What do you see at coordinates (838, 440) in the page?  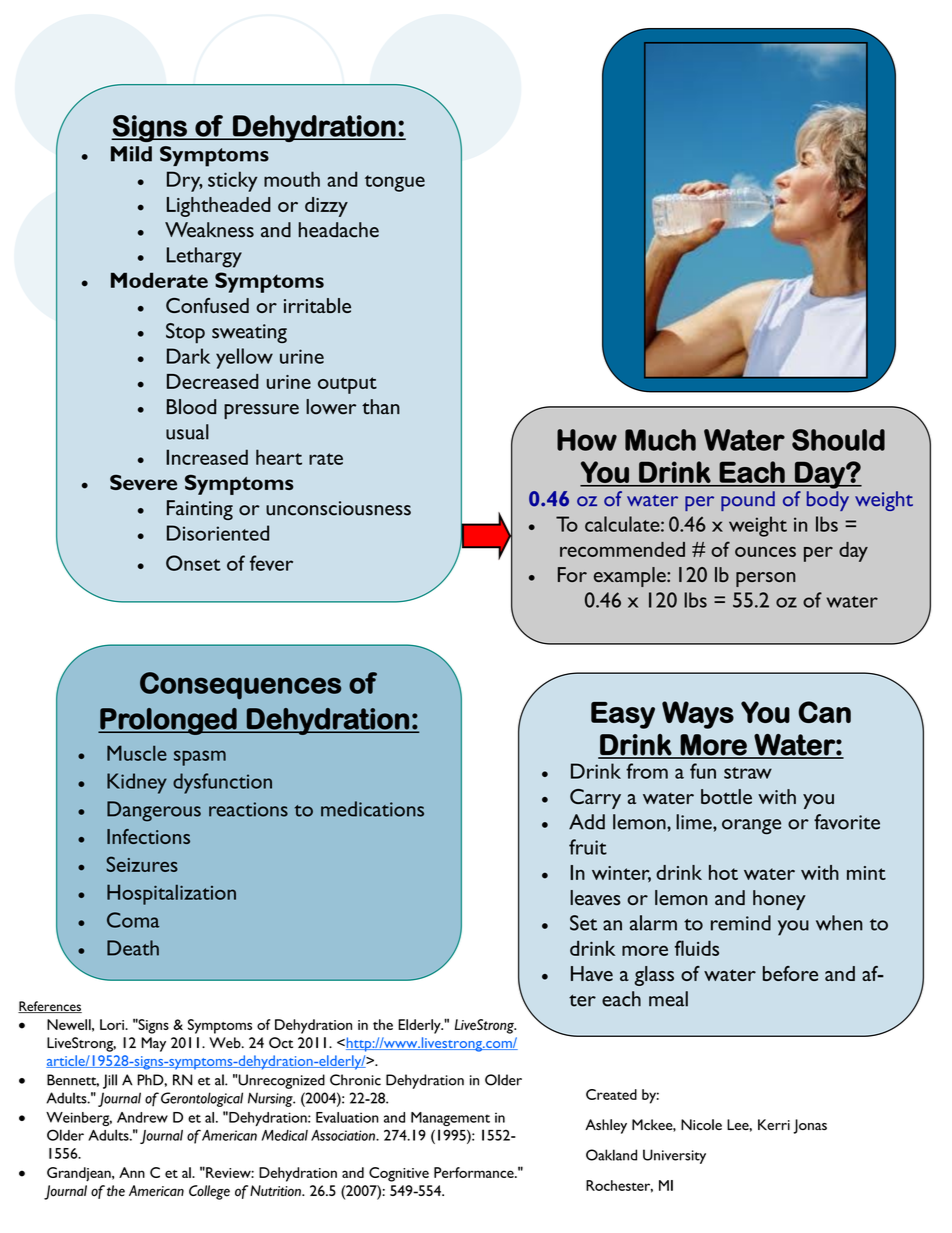 I see `Should` at bounding box center [838, 440].
